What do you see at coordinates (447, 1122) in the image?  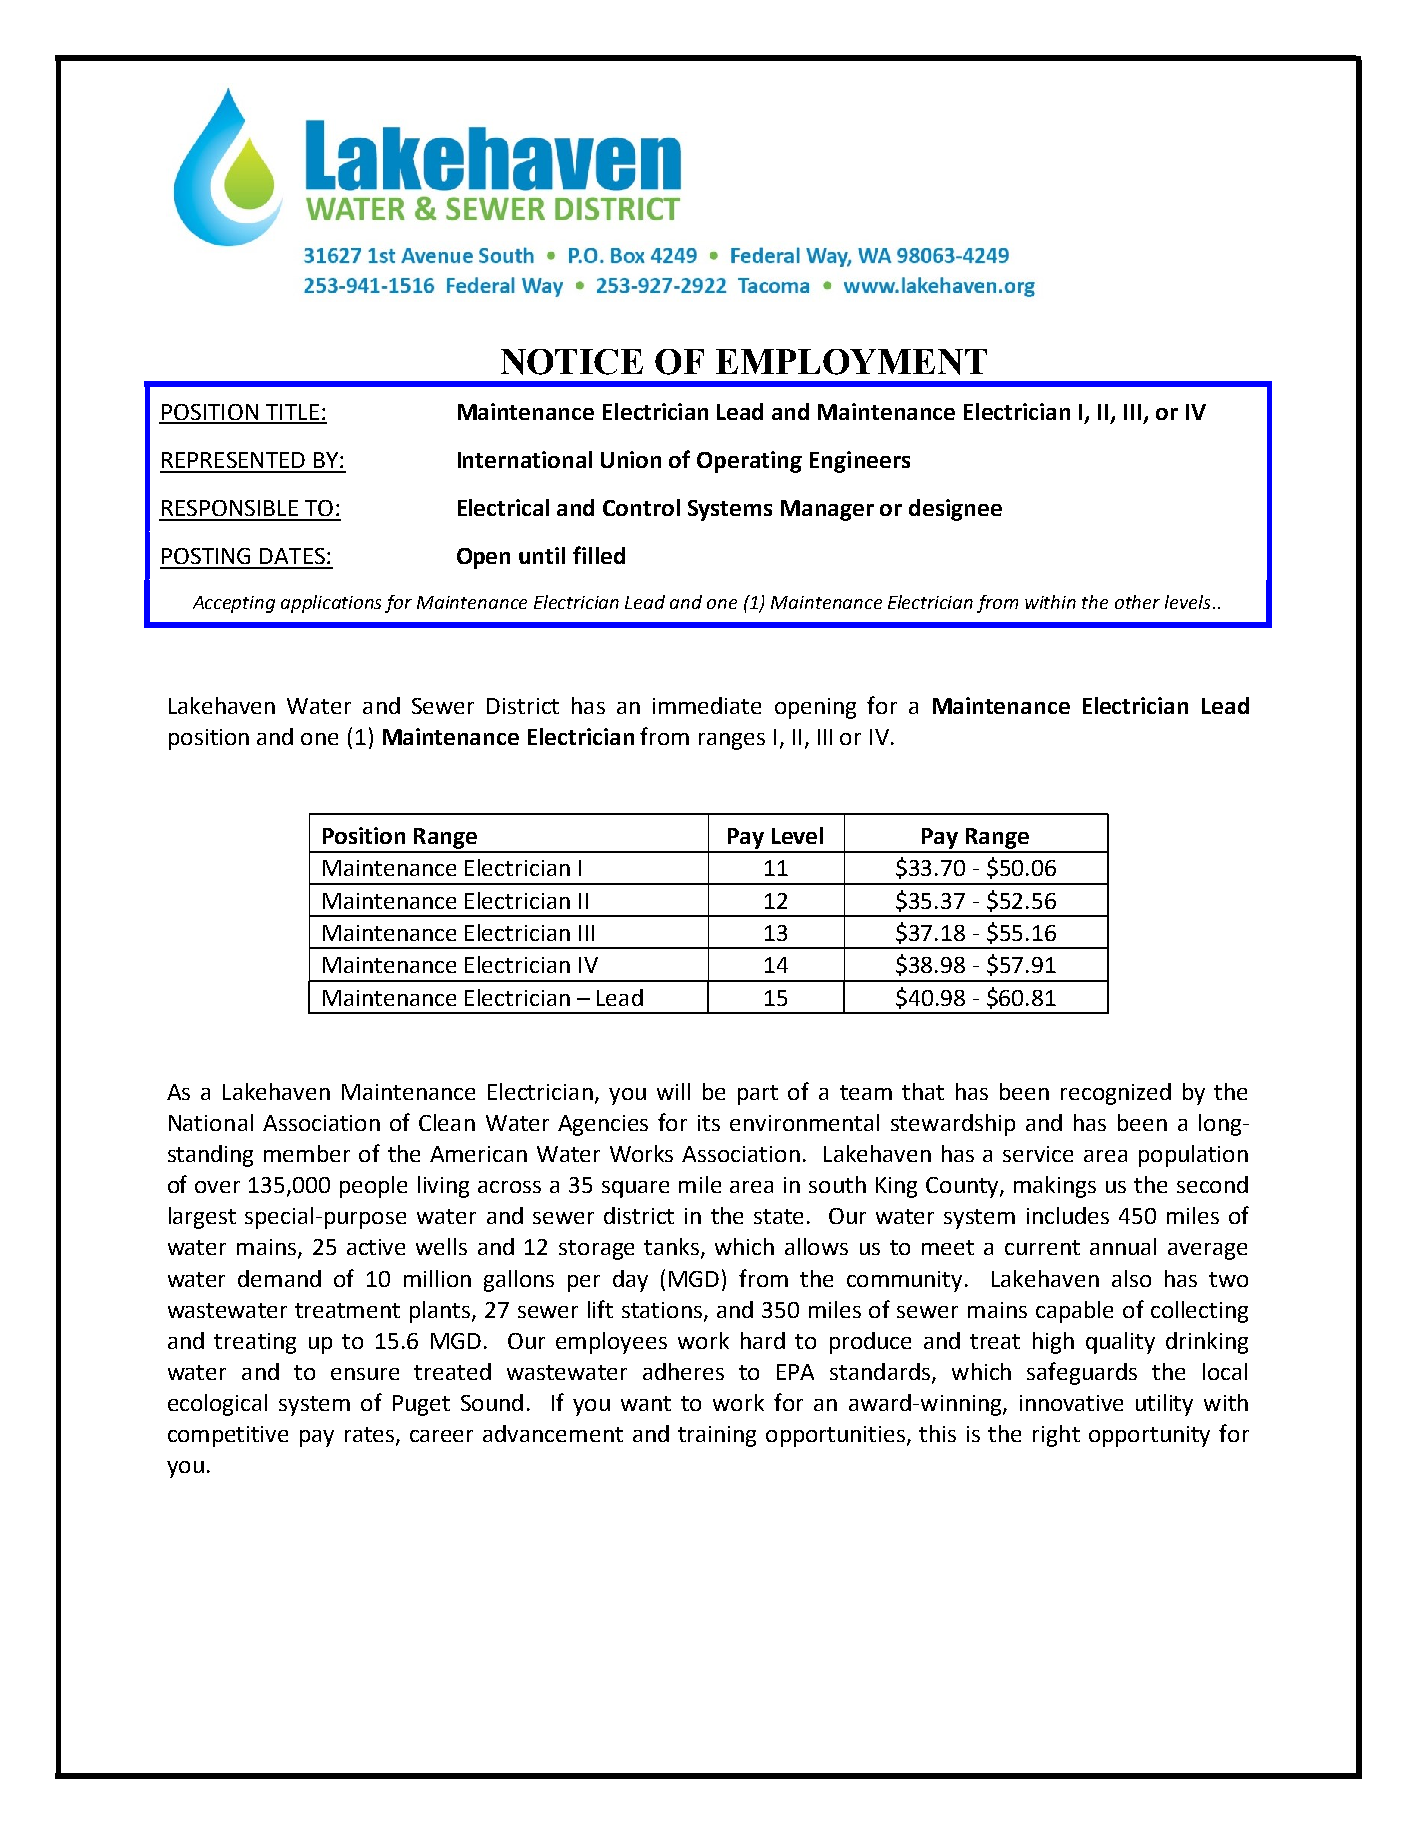 I see `Clean` at bounding box center [447, 1122].
